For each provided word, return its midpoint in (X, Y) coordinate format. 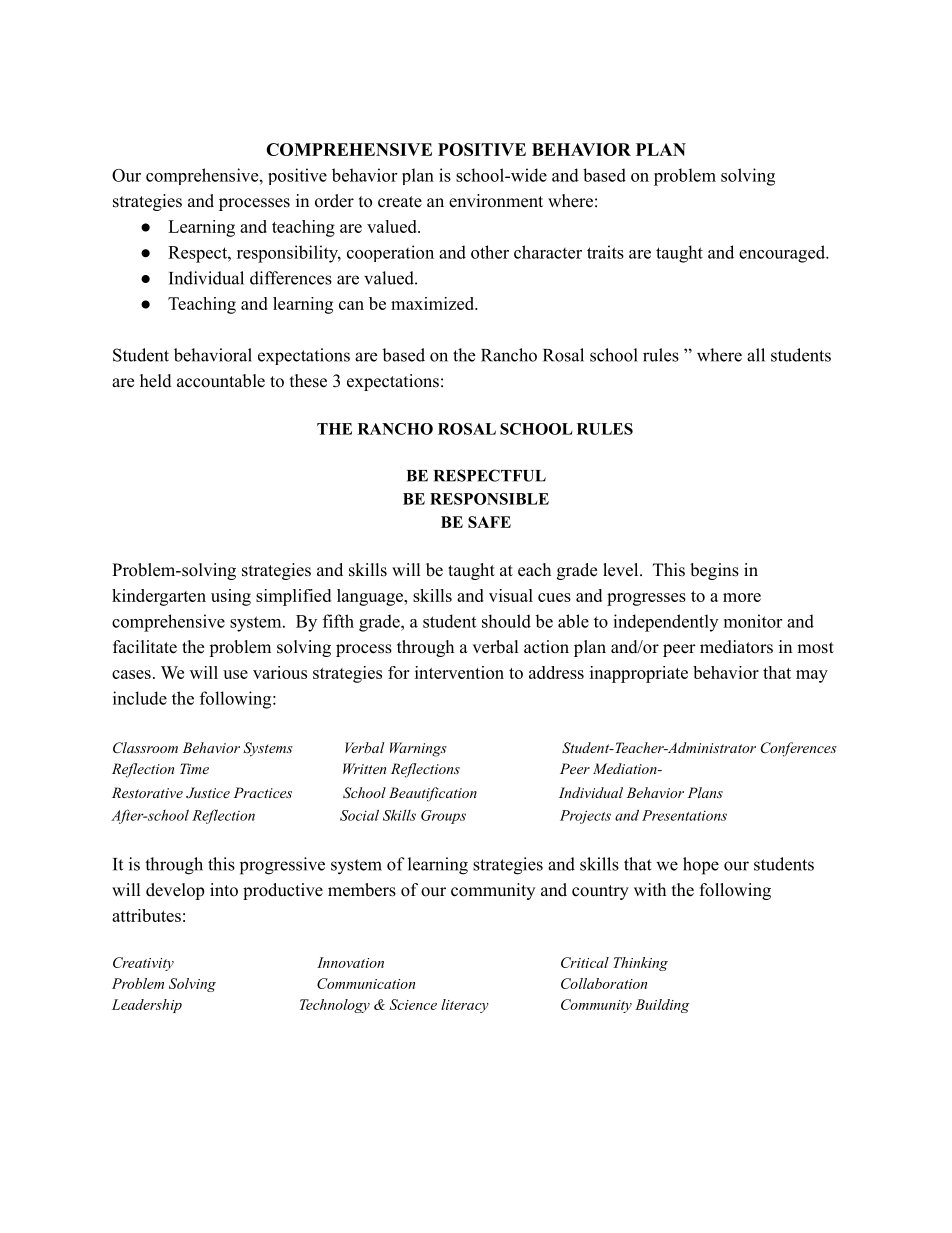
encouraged (783, 254)
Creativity (143, 964)
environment (496, 201)
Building (662, 1006)
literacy (465, 1006)
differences (291, 278)
